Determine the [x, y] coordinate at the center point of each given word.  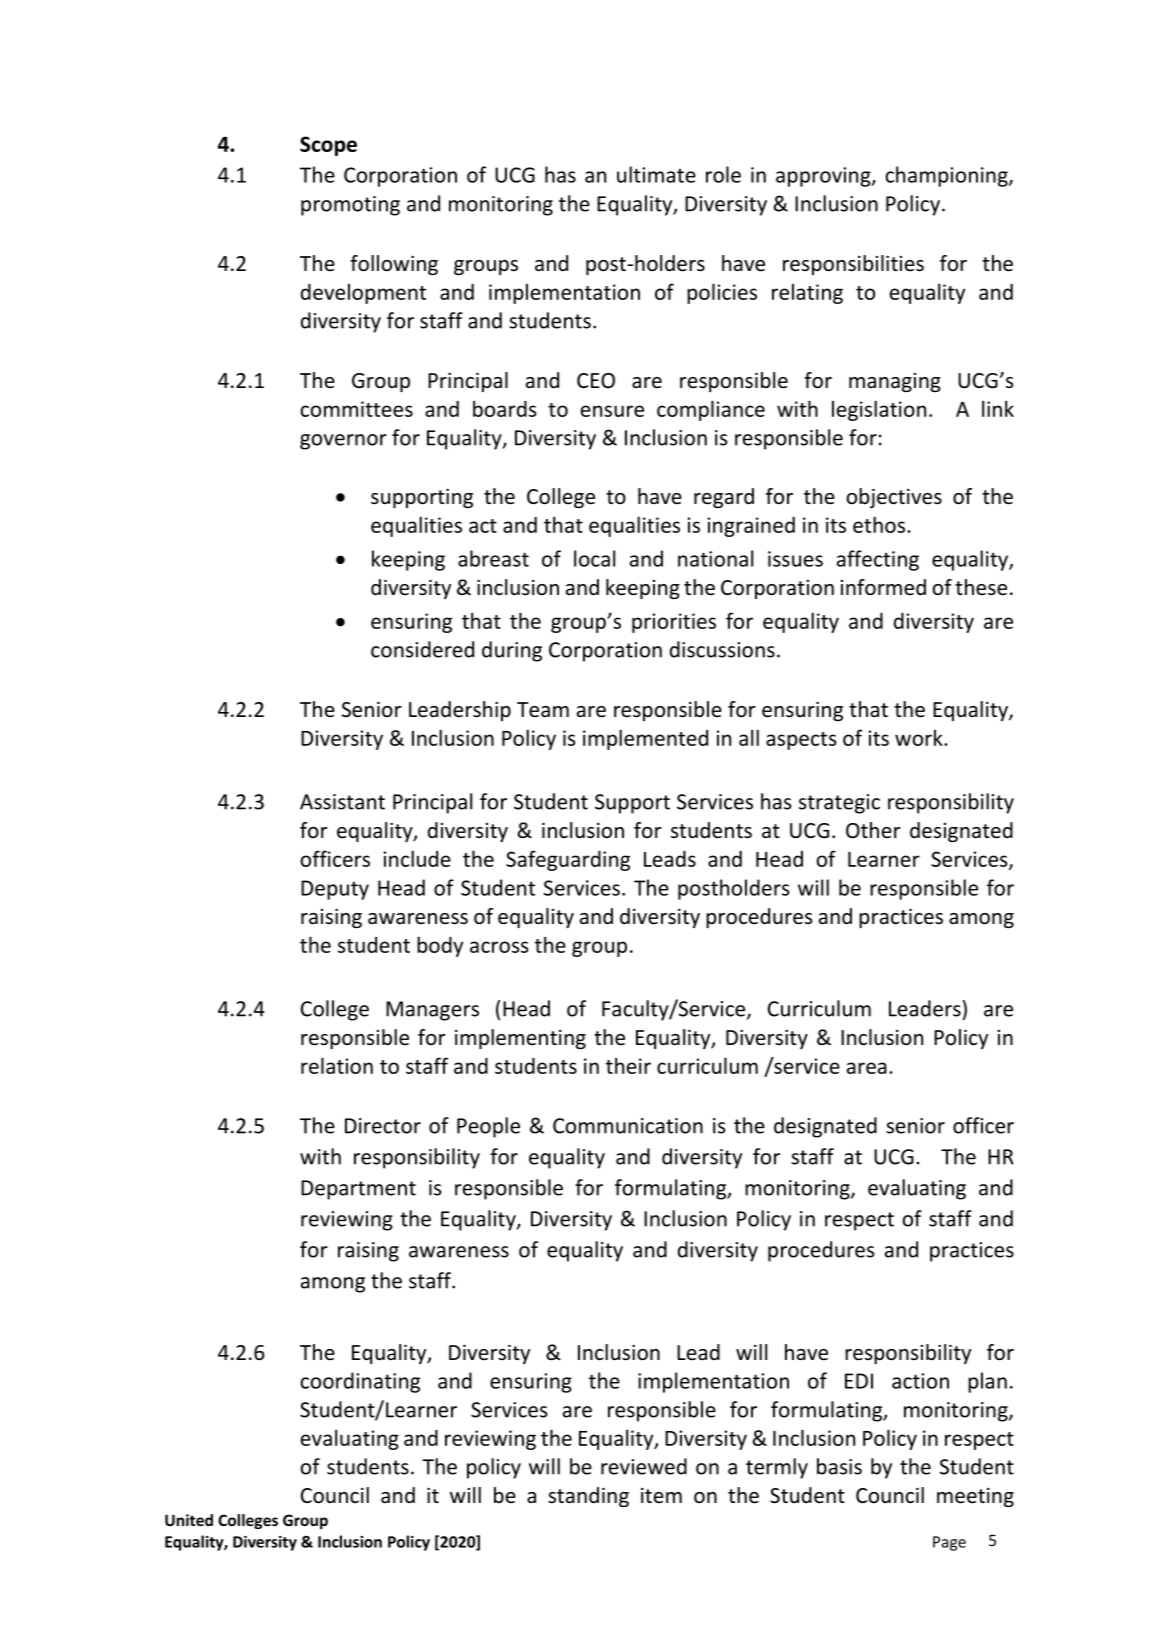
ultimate [656, 174]
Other [873, 830]
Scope [328, 146]
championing [947, 176]
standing [588, 1497]
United [189, 1520]
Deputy [335, 890]
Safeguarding [568, 860]
